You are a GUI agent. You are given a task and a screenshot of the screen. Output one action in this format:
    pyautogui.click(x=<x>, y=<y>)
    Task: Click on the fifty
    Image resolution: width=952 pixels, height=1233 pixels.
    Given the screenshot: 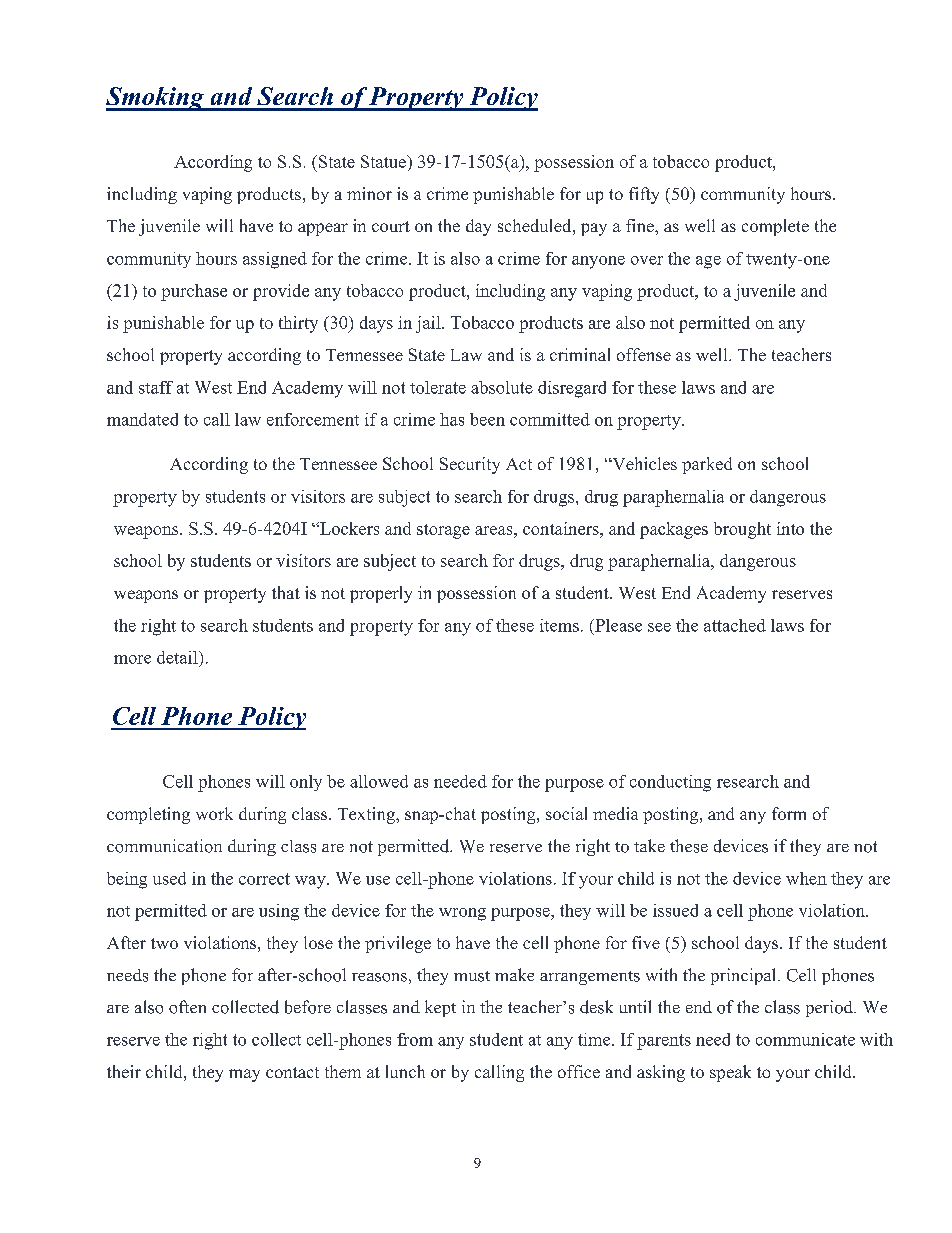 What is the action you would take?
    pyautogui.click(x=644, y=195)
